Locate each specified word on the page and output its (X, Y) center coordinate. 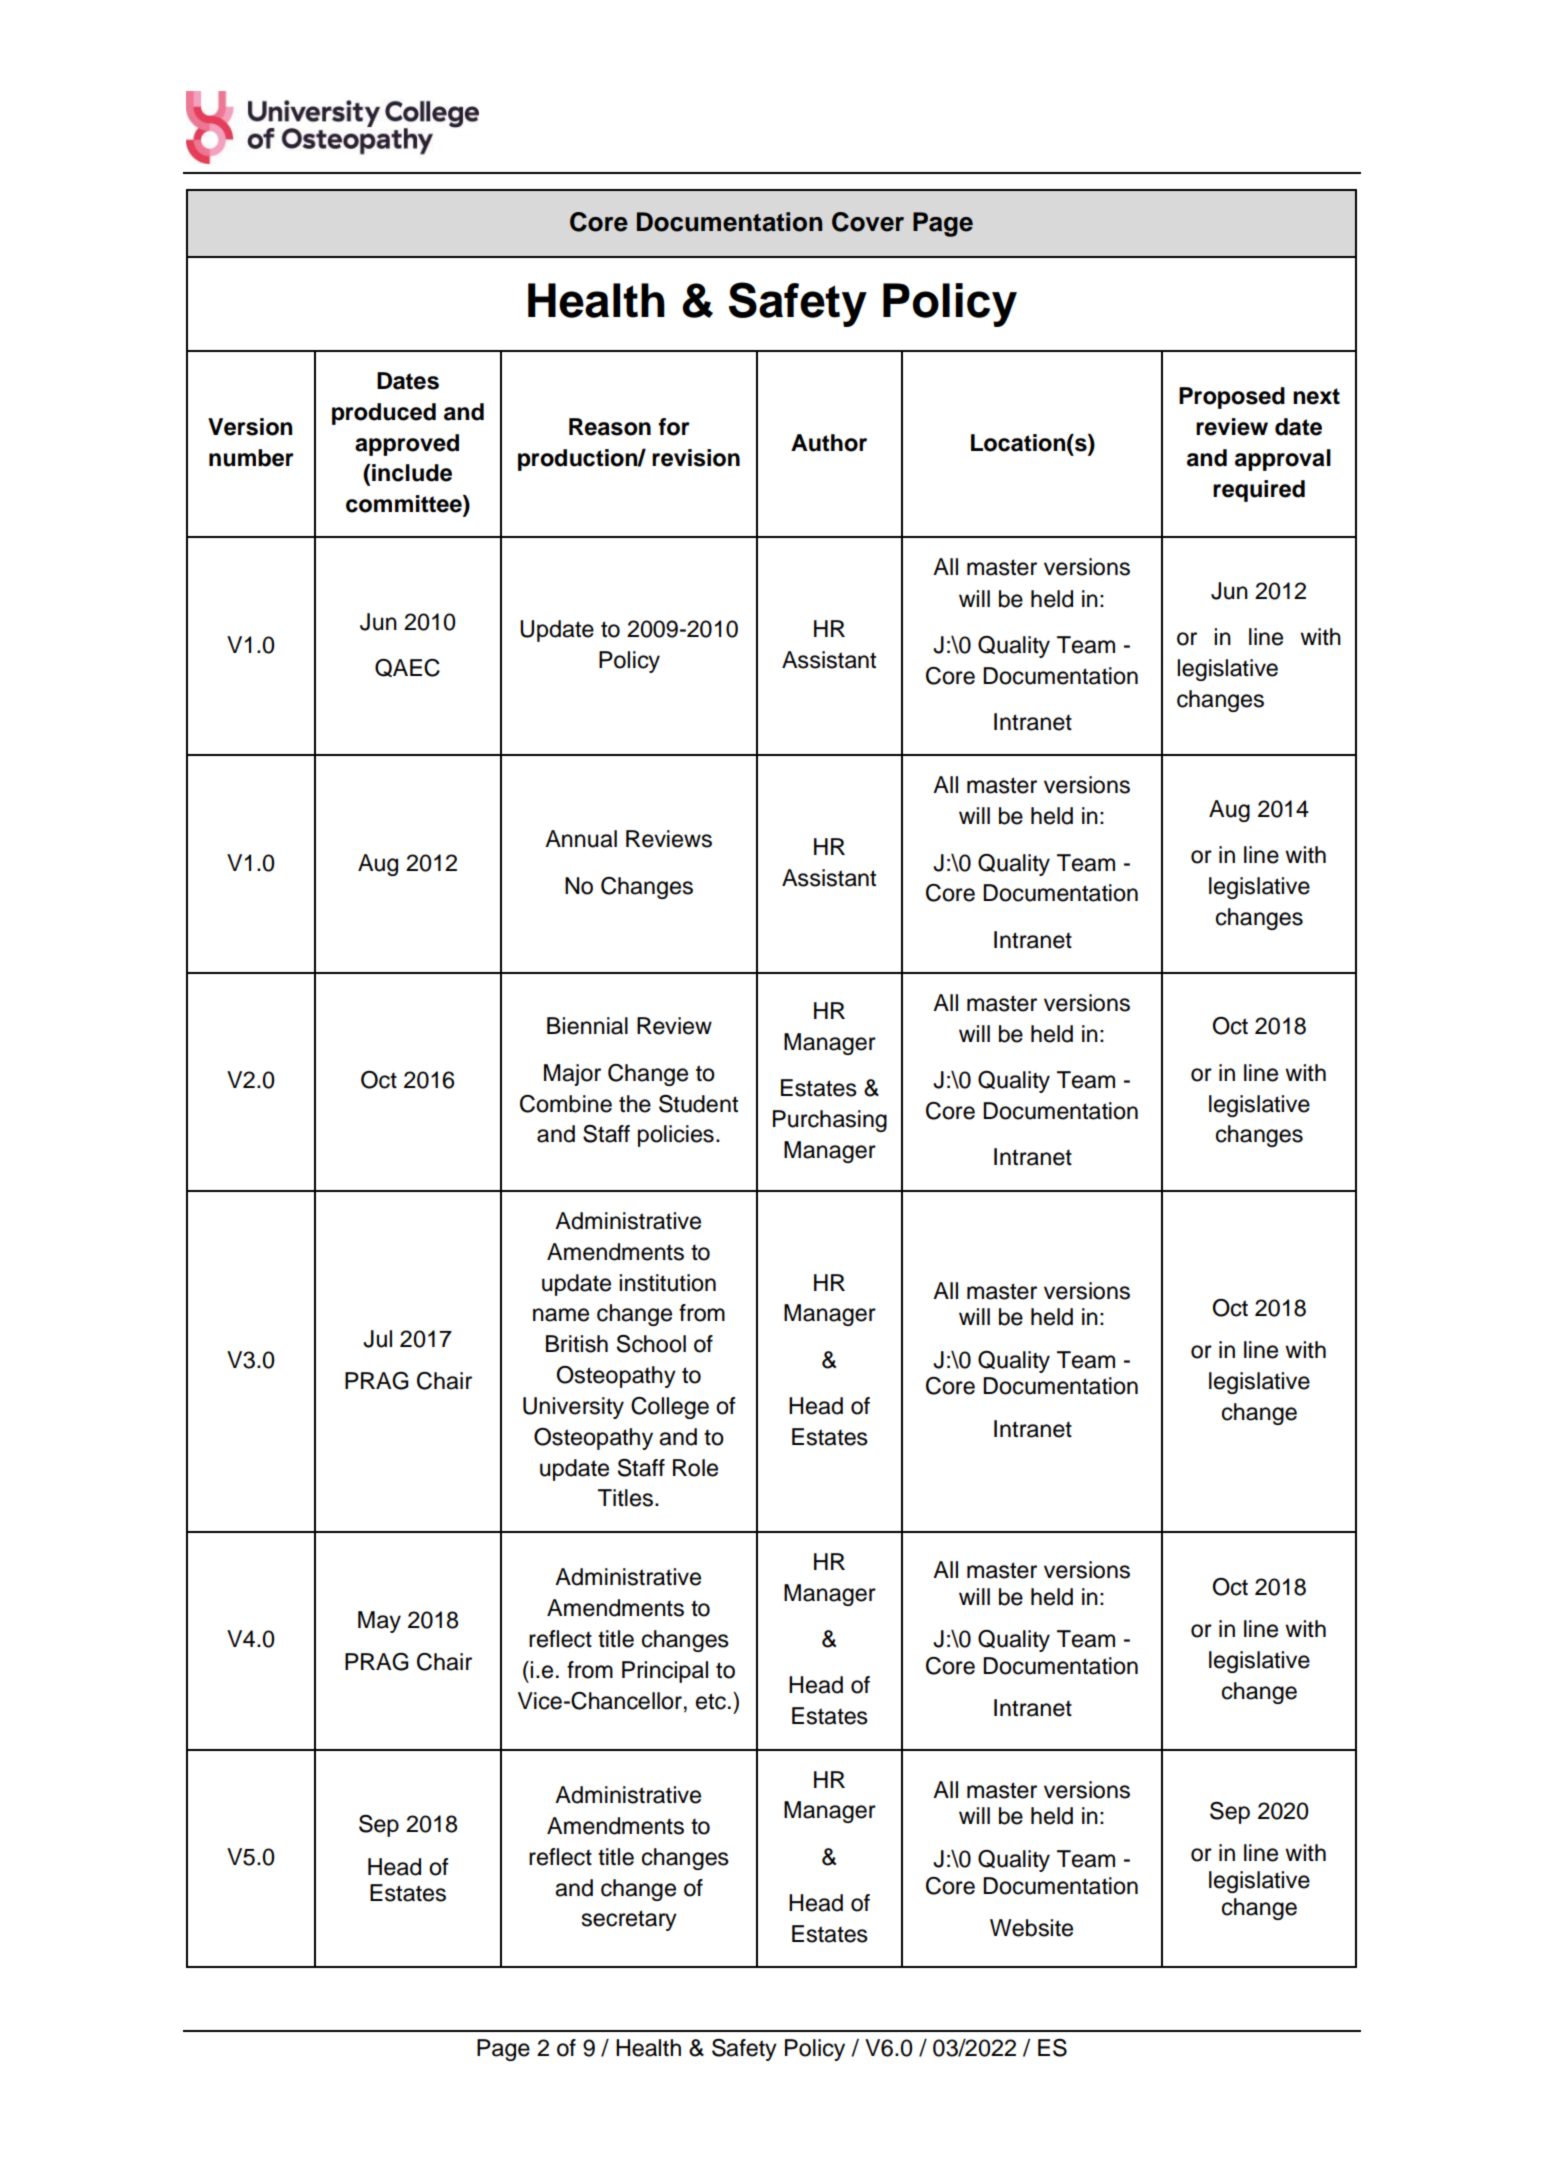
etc (711, 1701)
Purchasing (830, 1121)
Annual (581, 839)
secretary (629, 1920)
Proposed (1232, 398)
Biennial (587, 1026)
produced (384, 414)
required (1259, 491)
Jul (377, 1339)
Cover (868, 222)
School (651, 1344)
